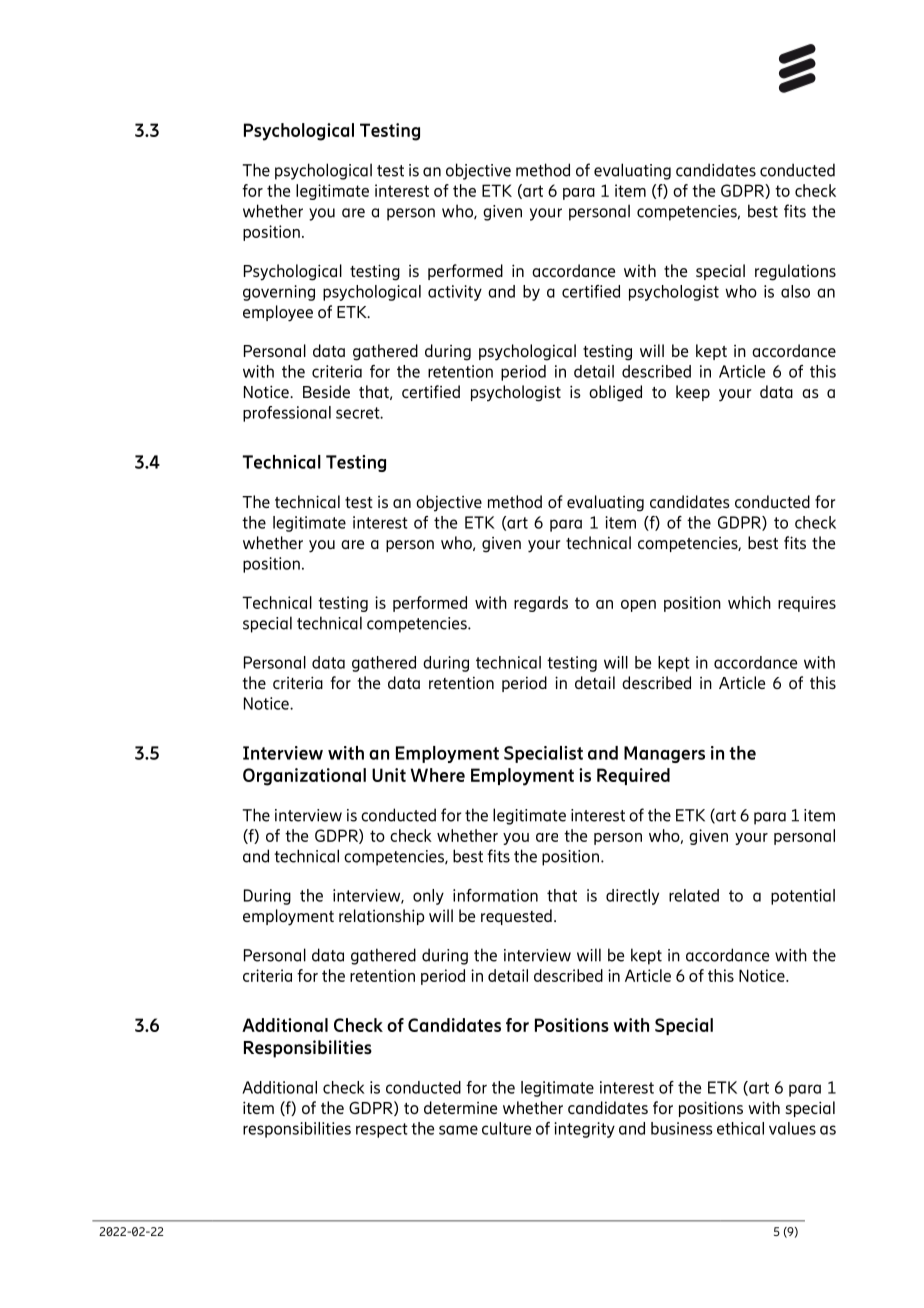 This screenshot has height=1308, width=924. Describe the element at coordinates (455, 293) in the screenshot. I see `activity` at that location.
